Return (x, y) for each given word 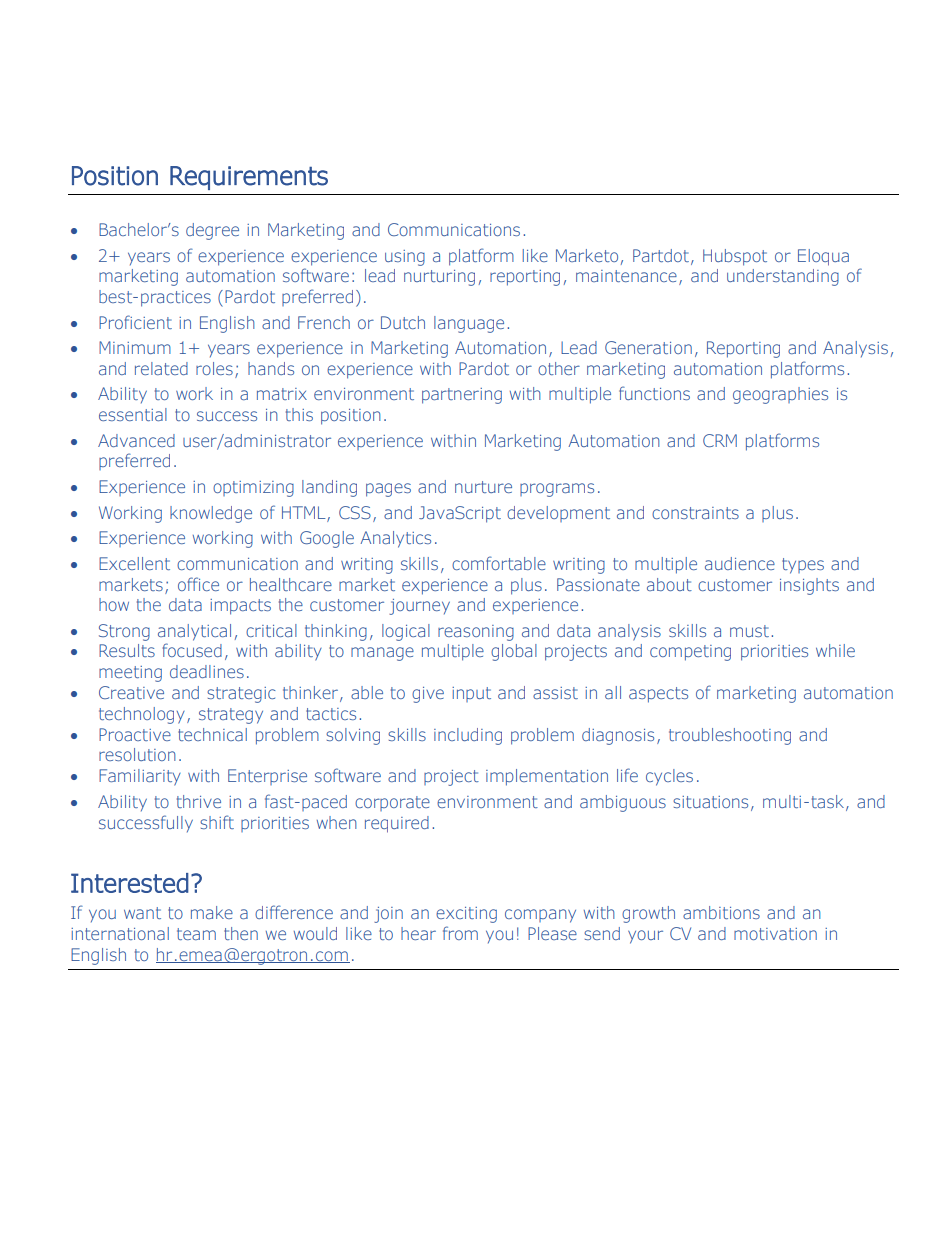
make (212, 912)
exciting (466, 915)
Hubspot (735, 257)
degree (212, 231)
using (405, 258)
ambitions (721, 912)
